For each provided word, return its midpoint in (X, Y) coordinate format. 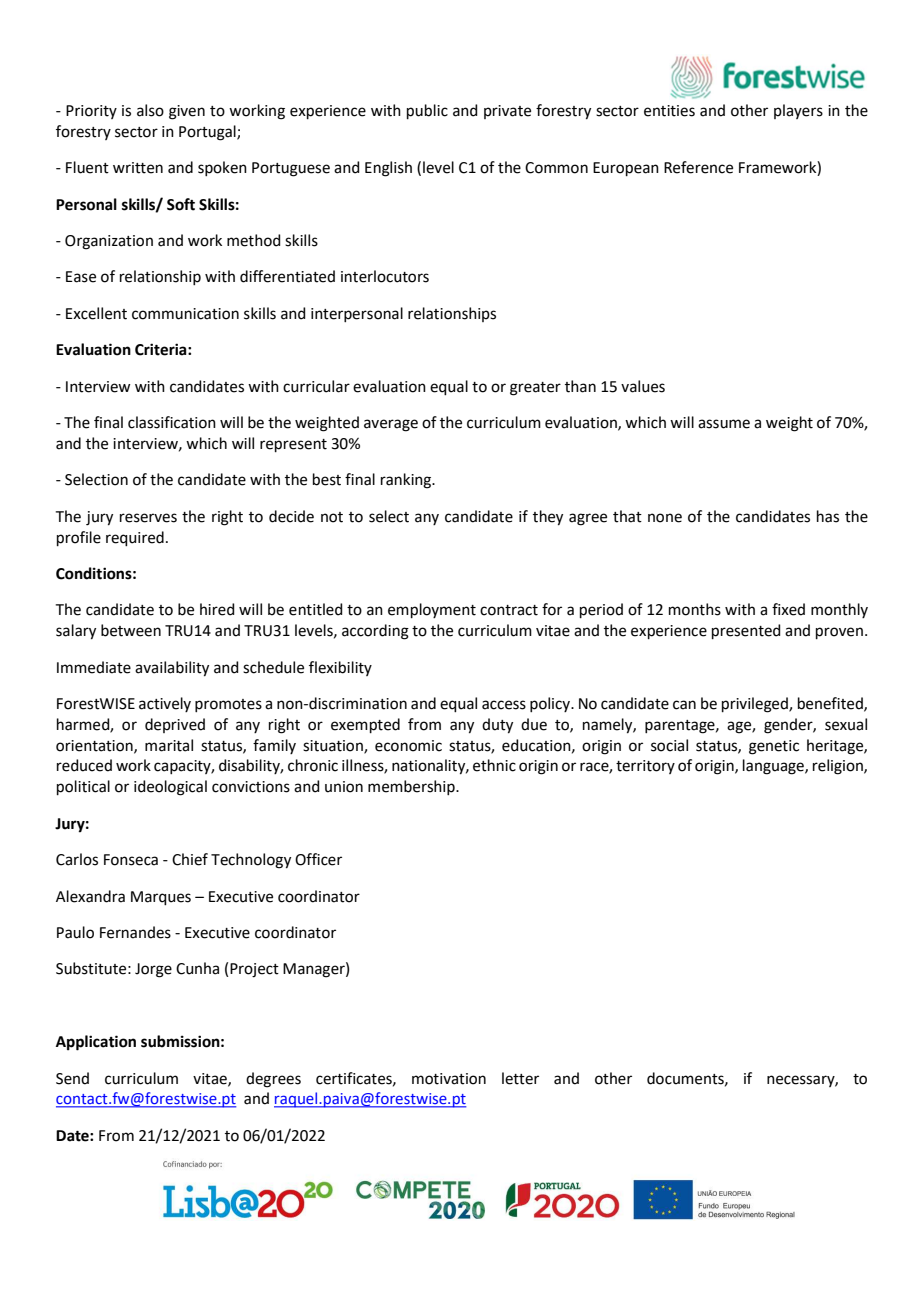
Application (96, 1043)
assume (724, 424)
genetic (774, 747)
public (427, 111)
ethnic (494, 765)
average (391, 425)
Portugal (208, 133)
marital (169, 745)
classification (172, 422)
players (798, 111)
